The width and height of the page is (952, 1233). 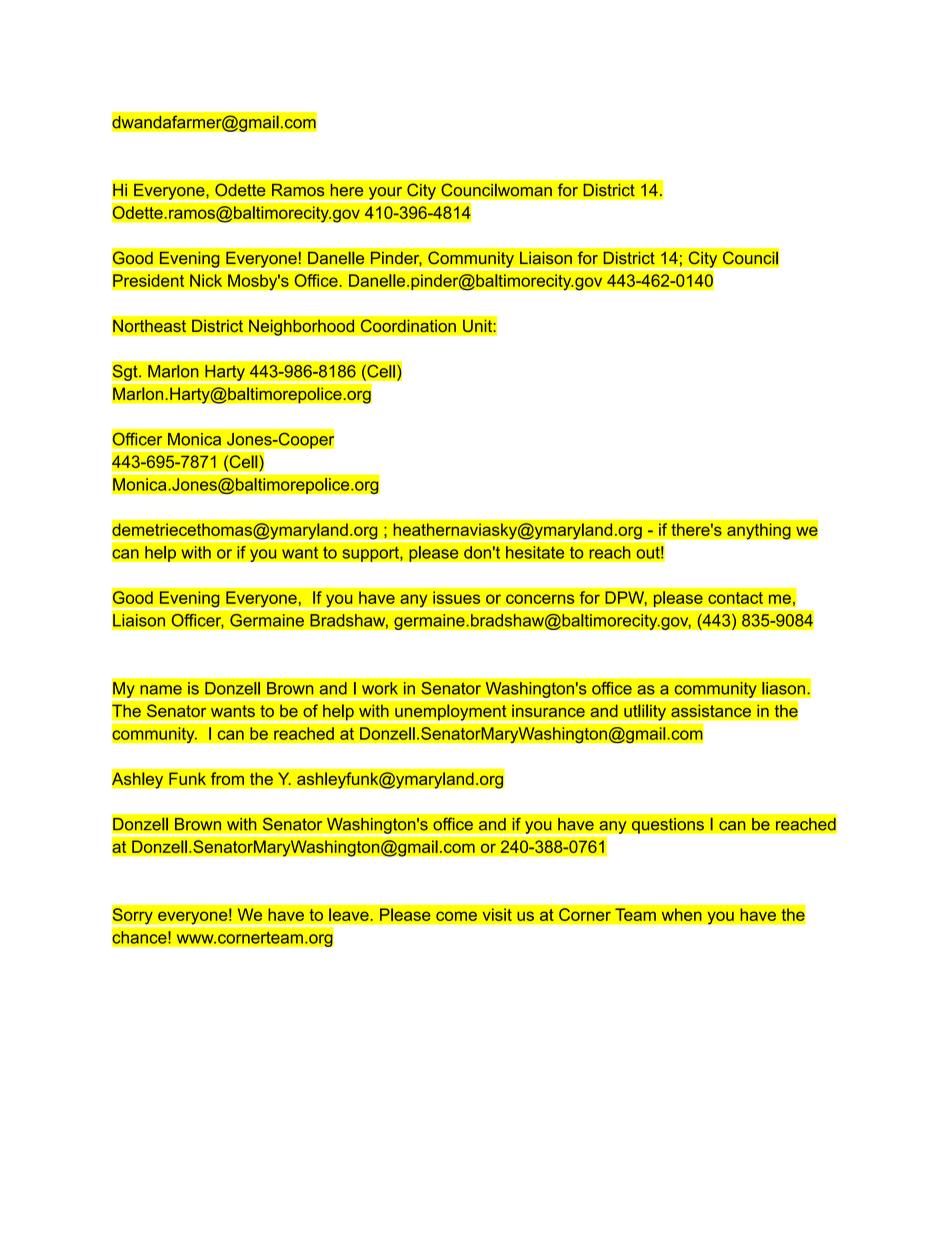 What do you see at coordinates (456, 916) in the page?
I see `come` at bounding box center [456, 916].
